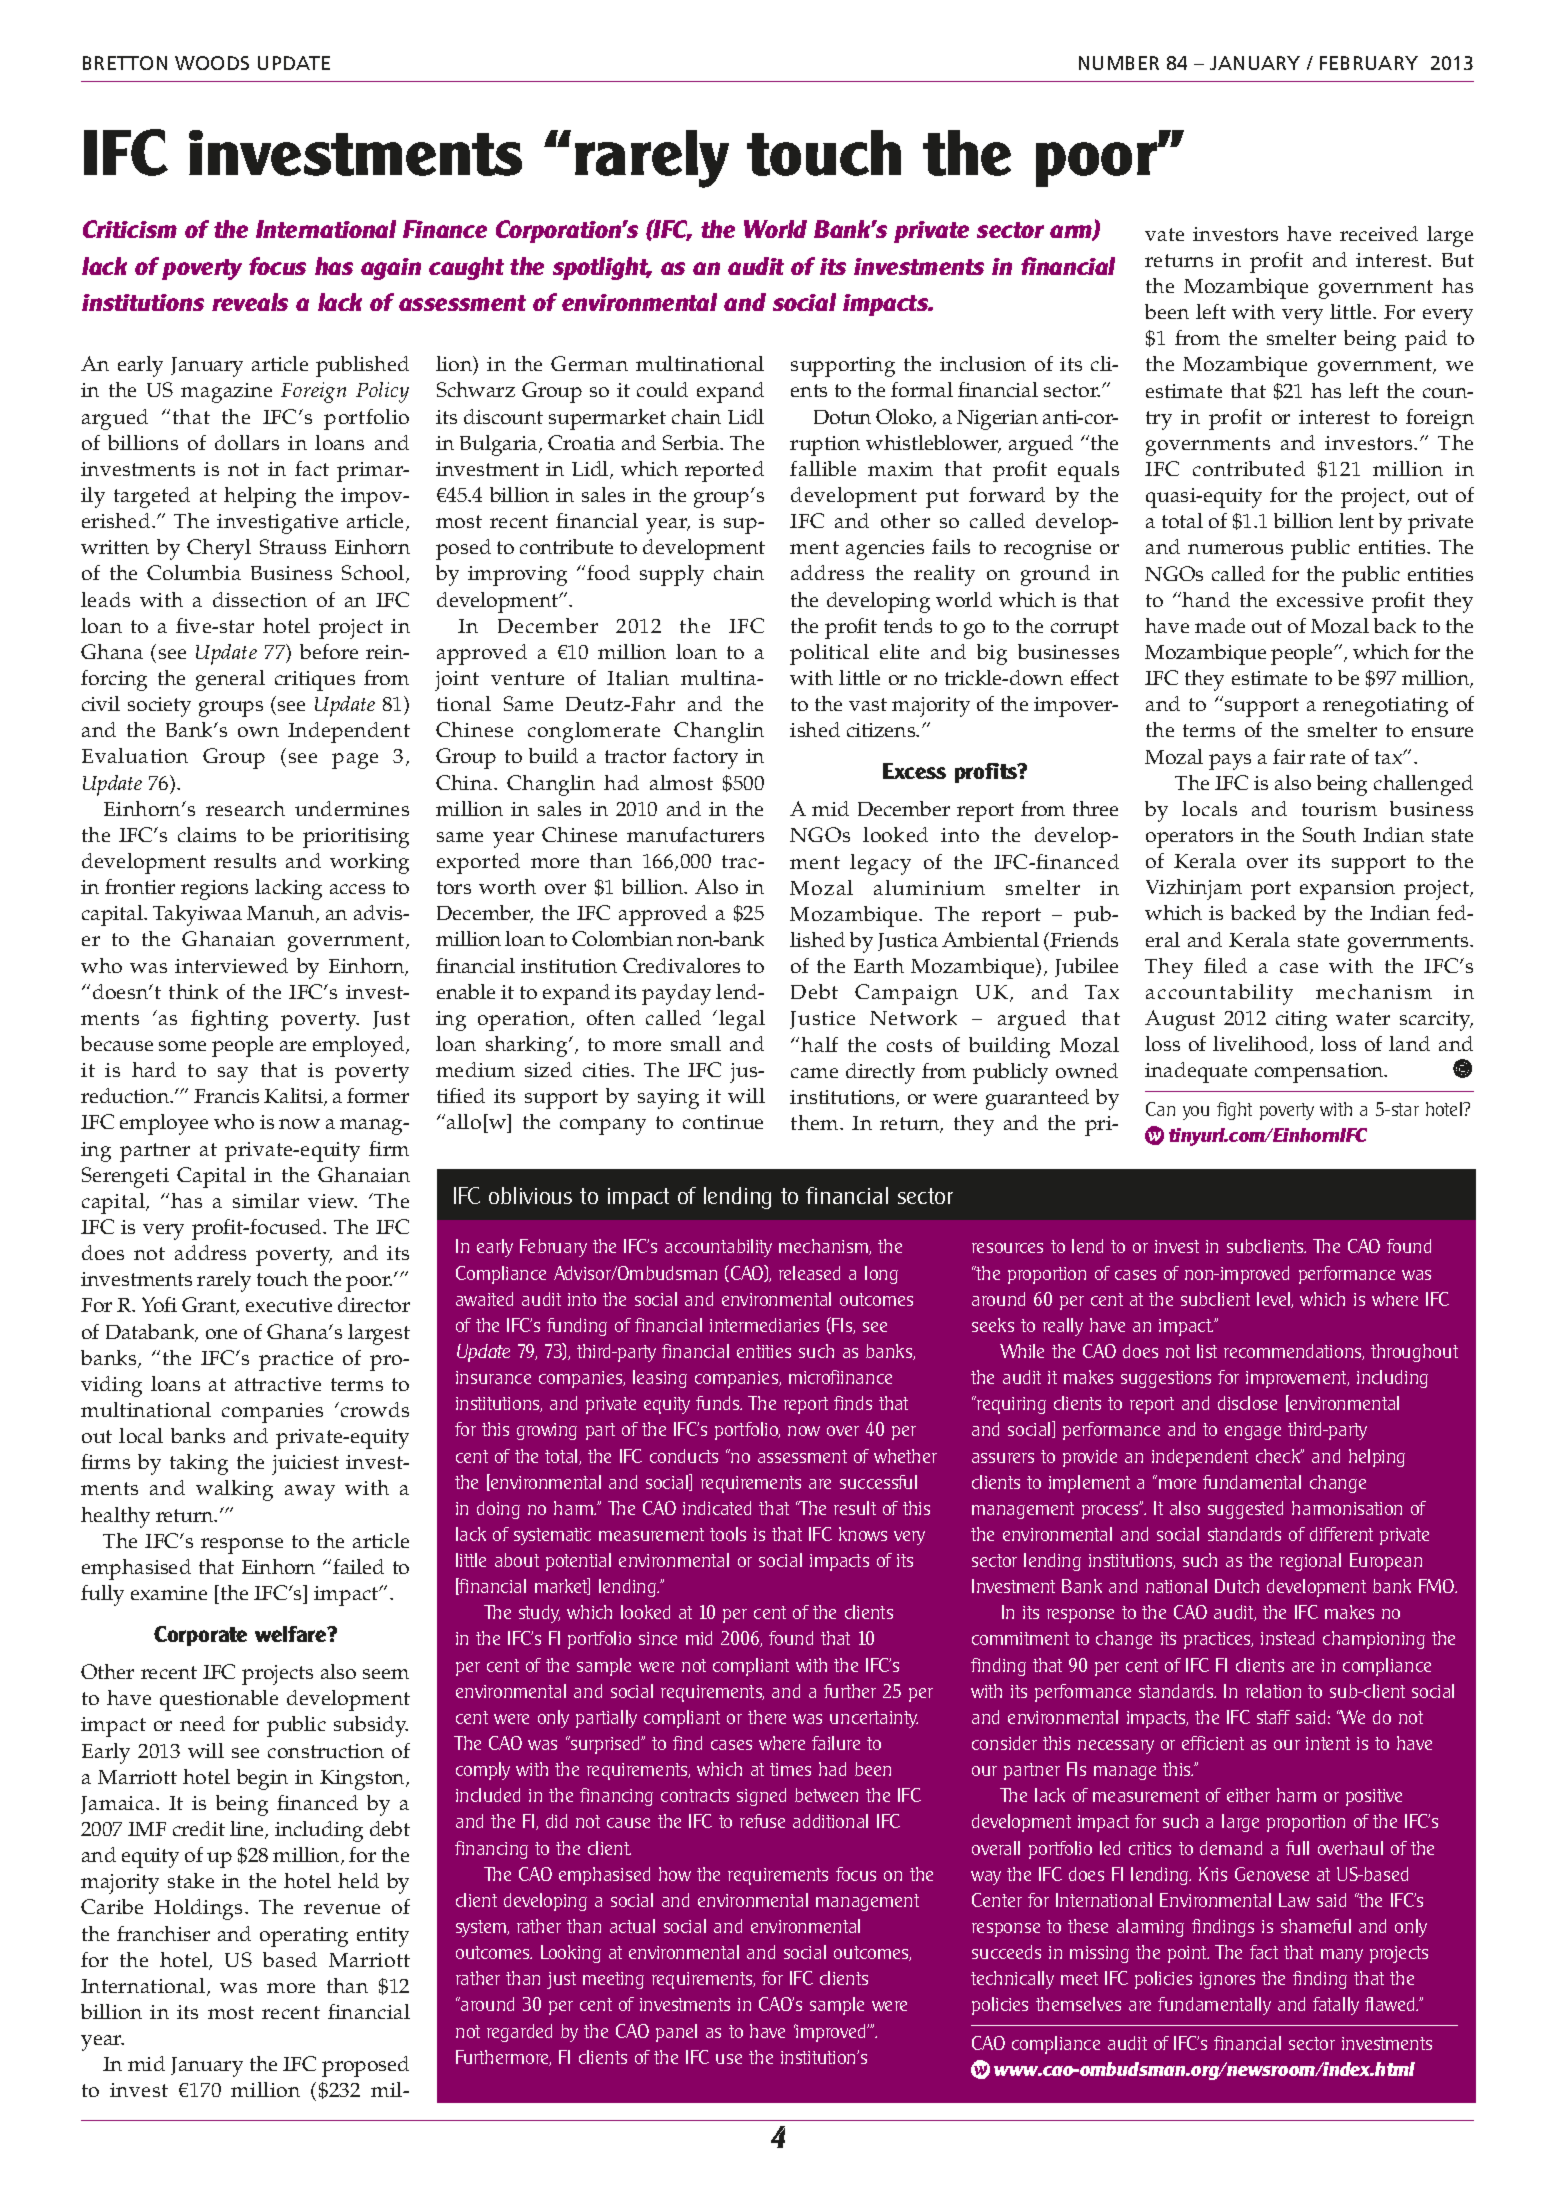 The image size is (1556, 2201). Describe the element at coordinates (602, 268) in the page. I see `spotlight` at that location.
